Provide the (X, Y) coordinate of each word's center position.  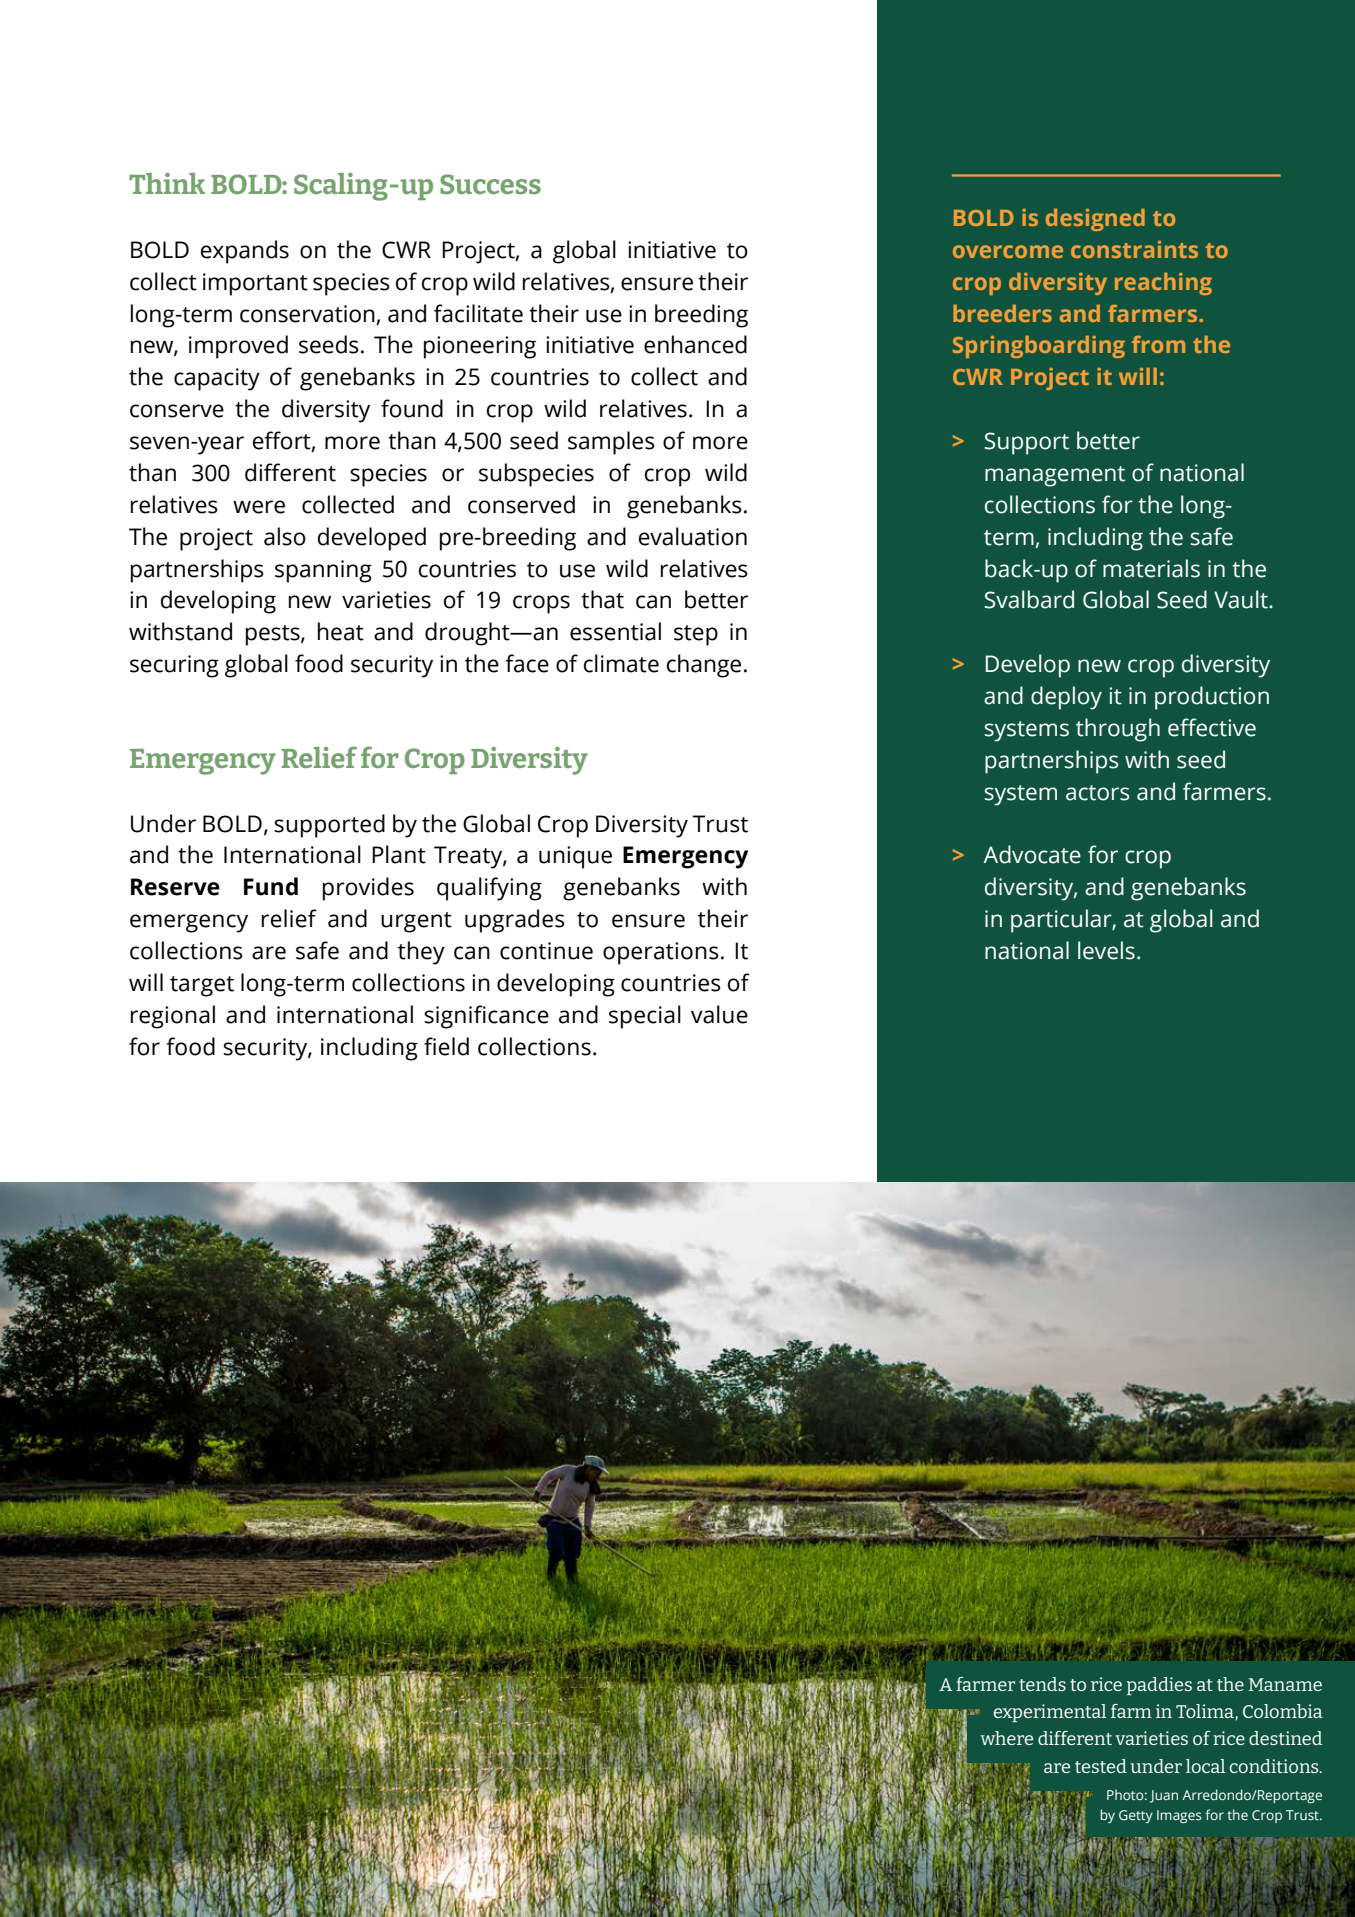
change (704, 666)
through (1118, 730)
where (1006, 1738)
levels (1106, 950)
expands (245, 252)
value (719, 1014)
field (446, 1046)
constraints (1134, 249)
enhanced (695, 344)
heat (341, 631)
